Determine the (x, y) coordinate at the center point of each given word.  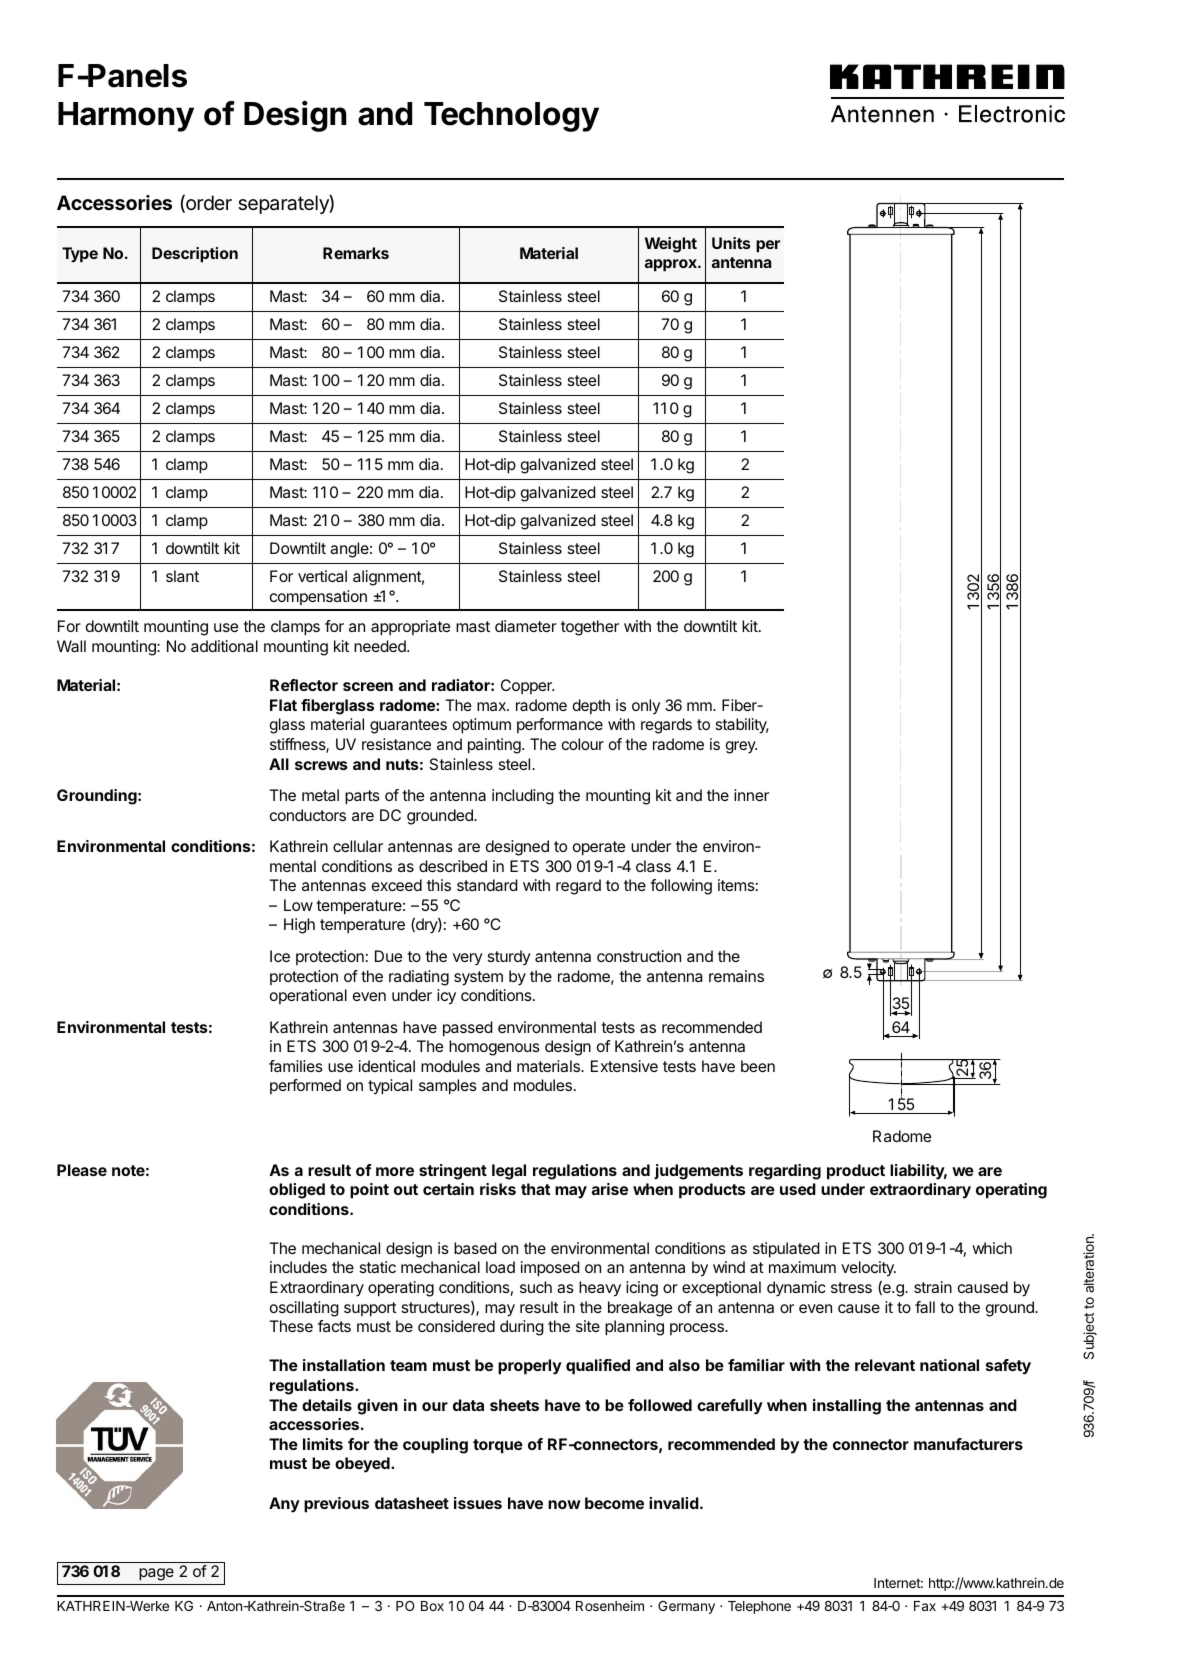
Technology (511, 117)
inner (751, 795)
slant (182, 576)
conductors (308, 815)
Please (82, 1170)
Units (731, 243)
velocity (868, 1269)
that (535, 1189)
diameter (526, 626)
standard (487, 885)
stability (742, 726)
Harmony (126, 117)
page (156, 1574)
